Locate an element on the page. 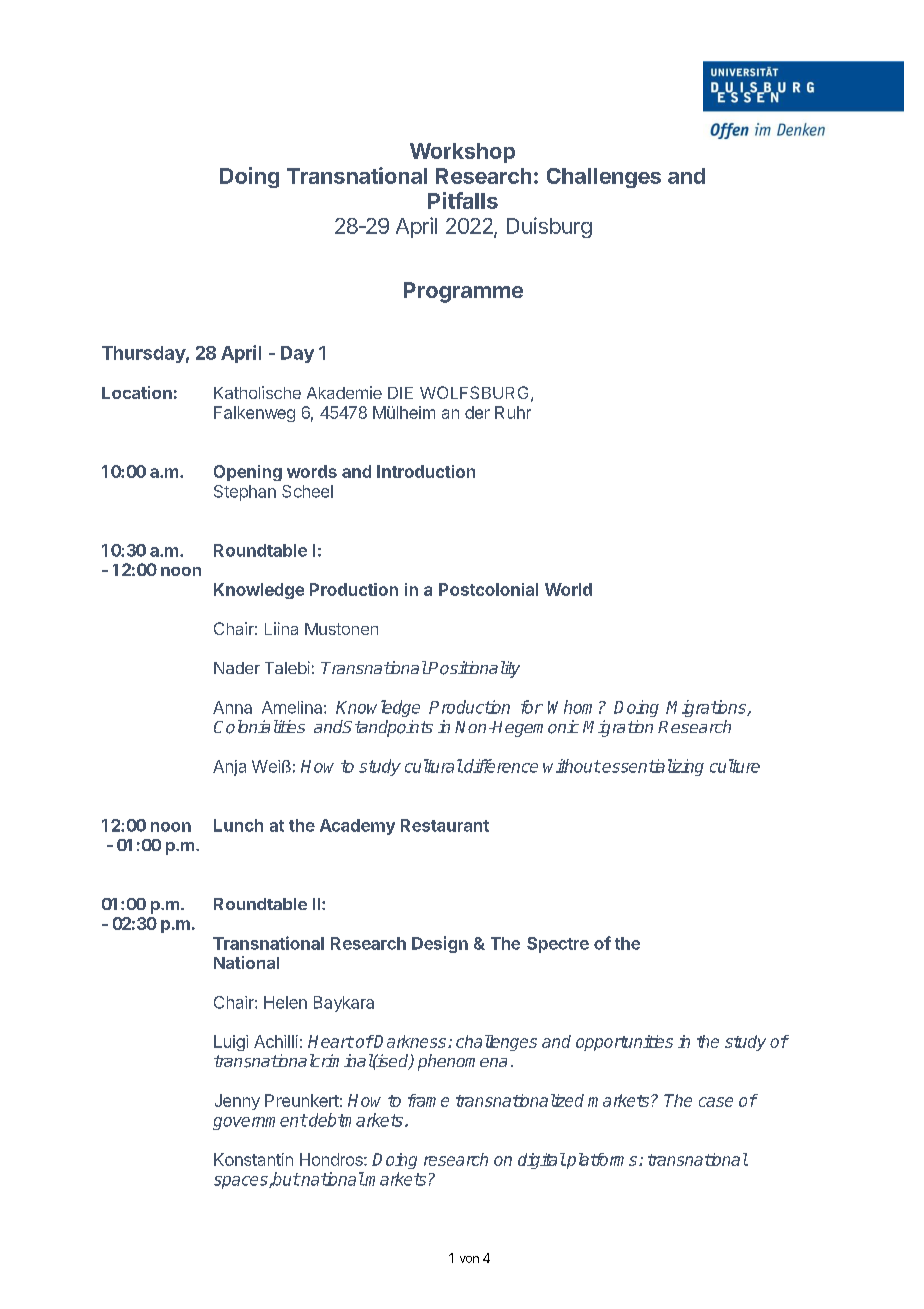 Image resolution: width=924 pixels, height=1309 pixels. Pitfalls is located at coordinates (463, 200).
